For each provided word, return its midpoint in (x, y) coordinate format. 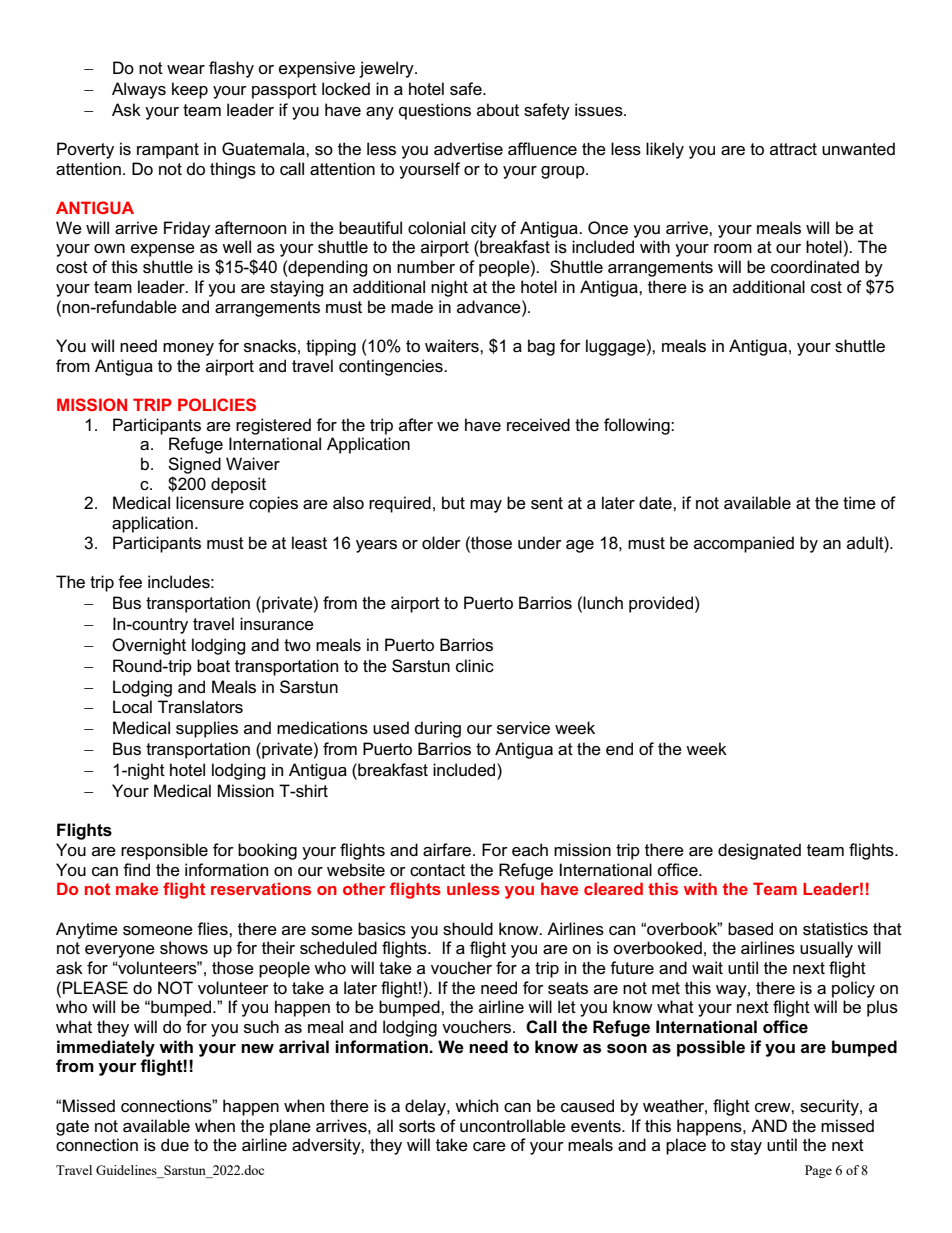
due (175, 1145)
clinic (475, 666)
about (498, 109)
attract (793, 149)
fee (130, 582)
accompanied (744, 544)
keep (190, 90)
